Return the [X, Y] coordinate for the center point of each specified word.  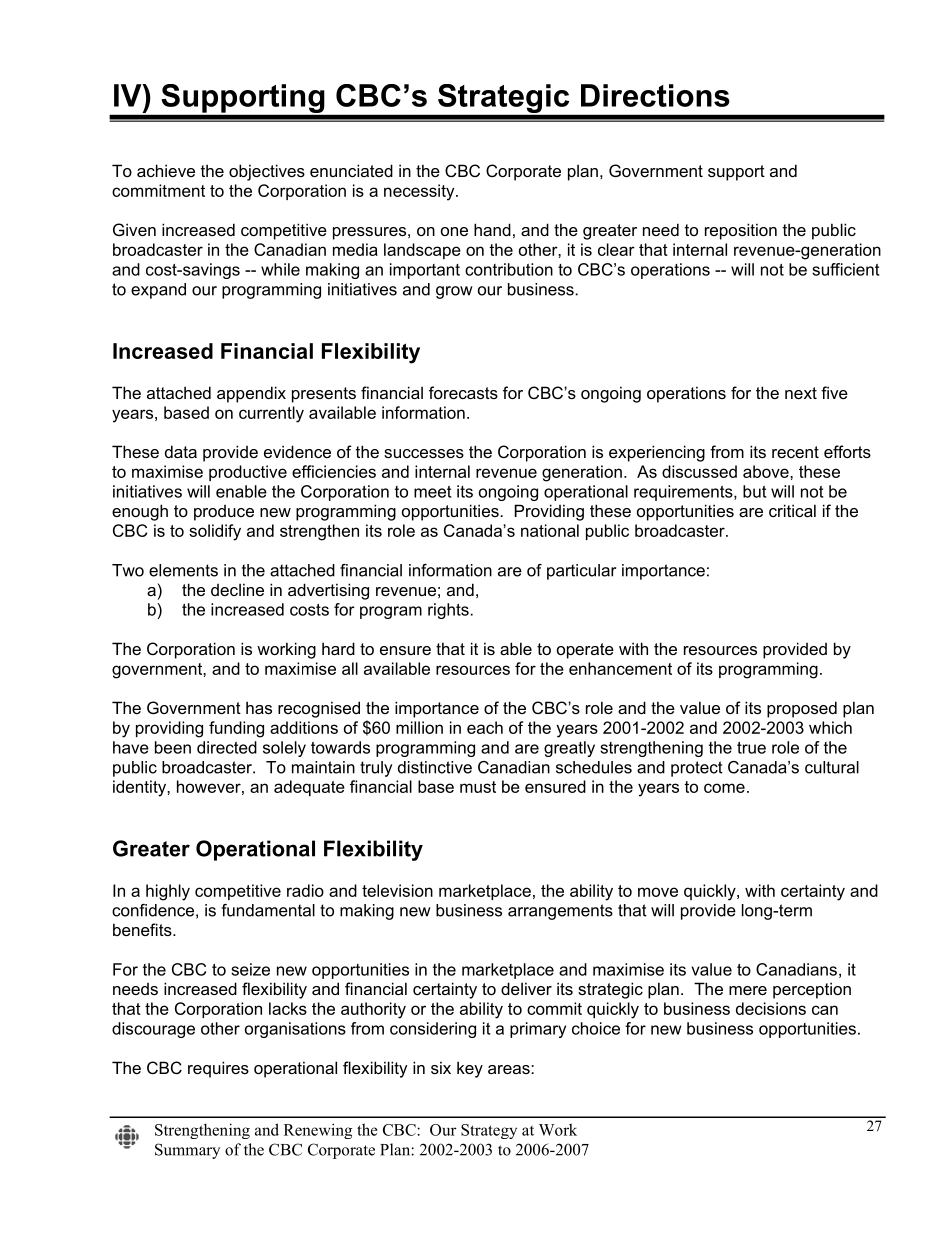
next [801, 393]
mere [748, 990]
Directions [655, 95]
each [485, 727]
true [751, 748]
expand [158, 291]
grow [454, 292]
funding [236, 729]
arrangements [560, 912]
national [550, 530]
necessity [420, 192]
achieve [166, 170]
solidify [215, 532]
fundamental [268, 910]
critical [792, 510]
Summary [187, 1151]
